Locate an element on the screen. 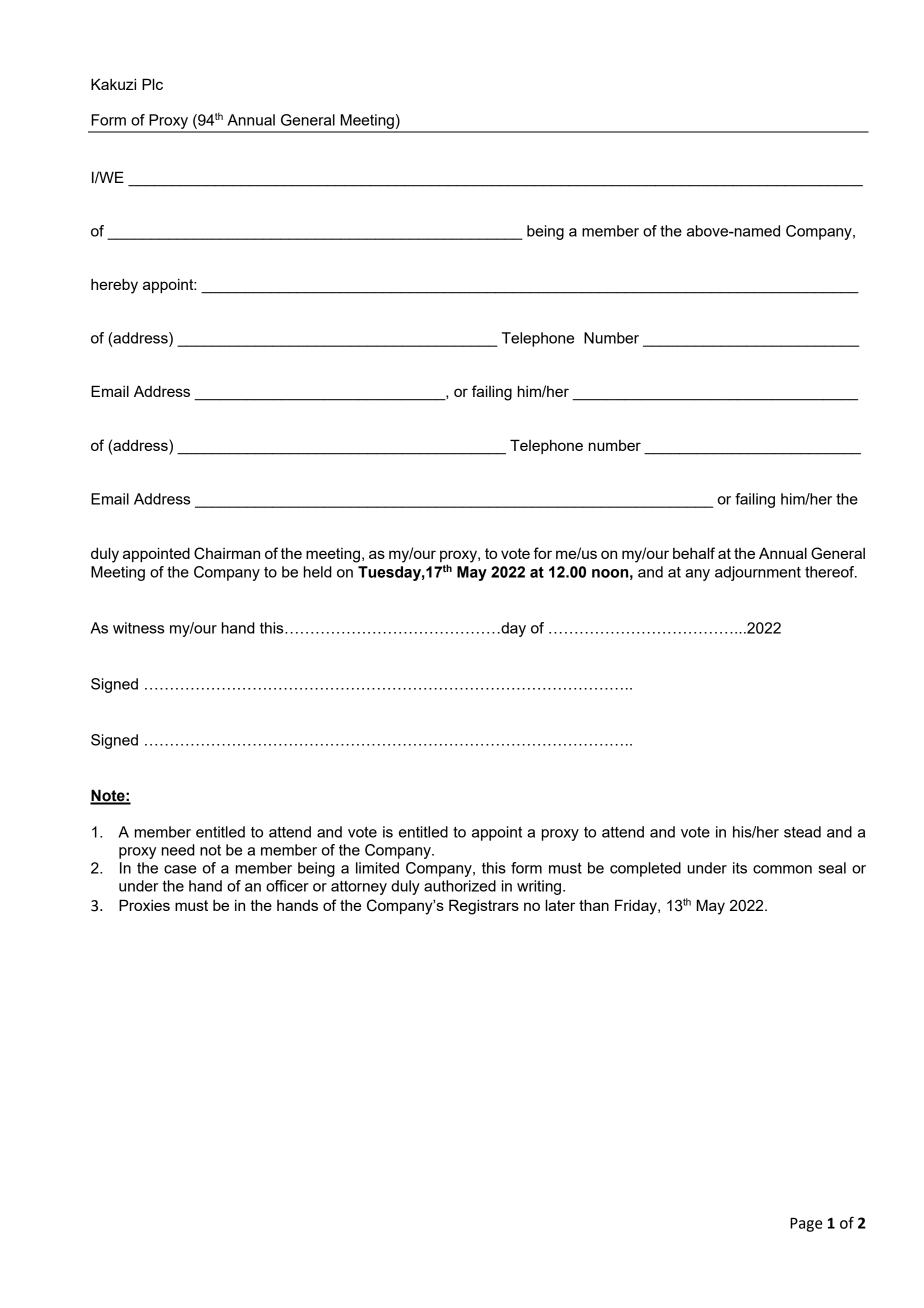 The width and height of the screenshot is (924, 1308). limited is located at coordinates (377, 868).
